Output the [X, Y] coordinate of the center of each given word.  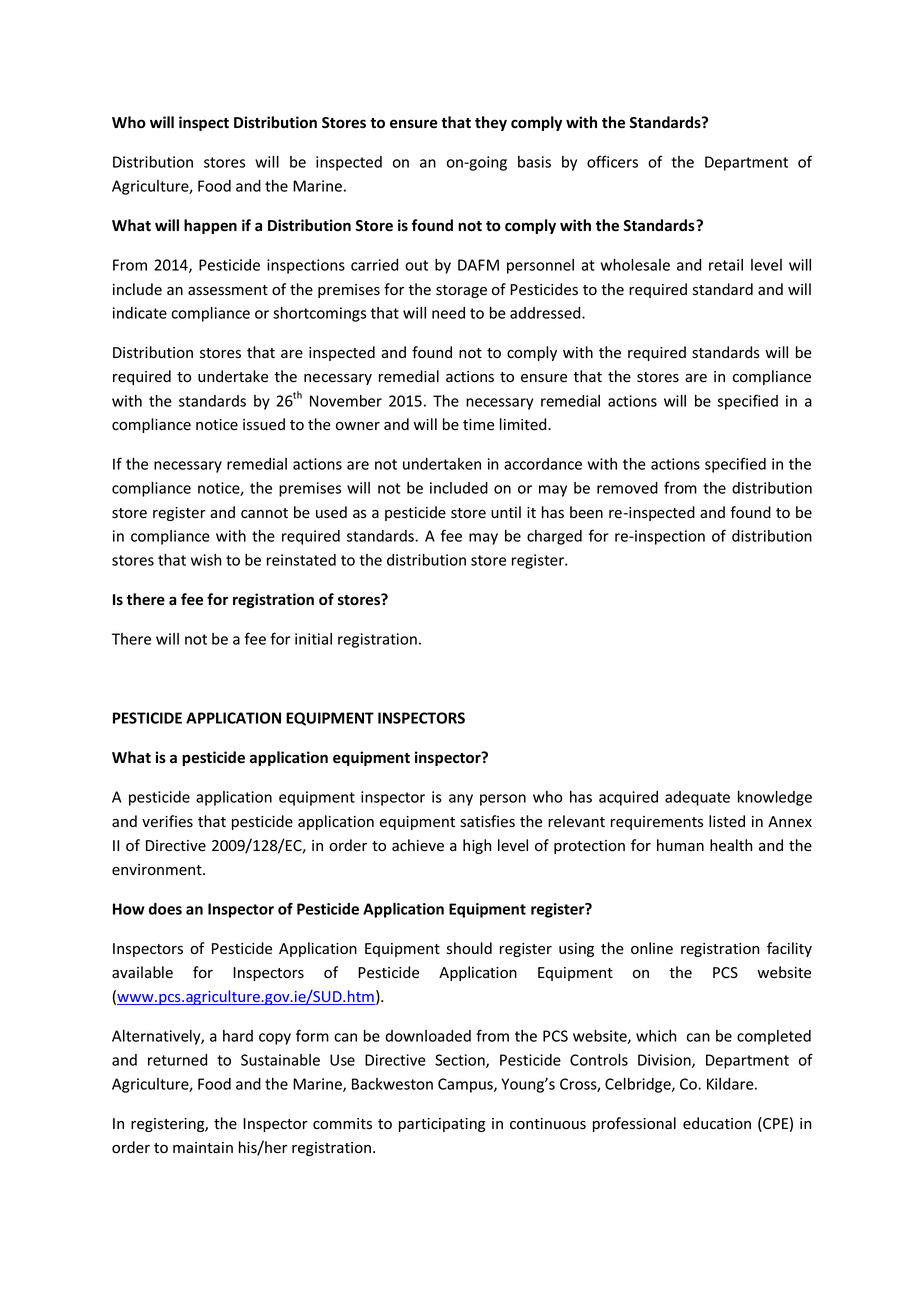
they [491, 123]
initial [313, 639]
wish [206, 560]
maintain [203, 1147]
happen [210, 226]
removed [627, 488]
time [478, 424]
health [731, 845]
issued [264, 424]
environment [158, 870]
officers [612, 161]
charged [554, 537]
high [477, 846]
